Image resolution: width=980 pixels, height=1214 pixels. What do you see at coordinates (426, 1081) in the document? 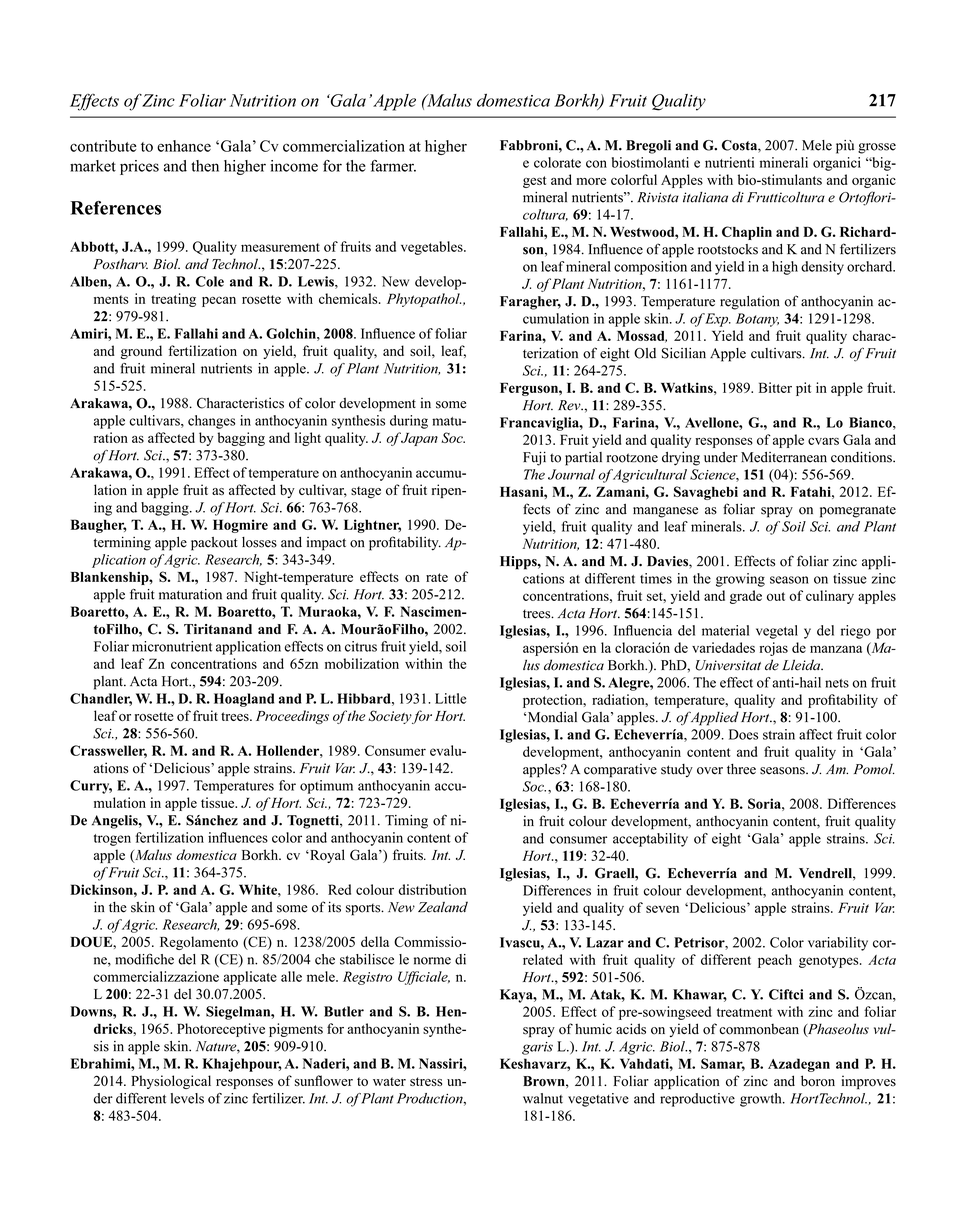
I see `stress` at bounding box center [426, 1081].
